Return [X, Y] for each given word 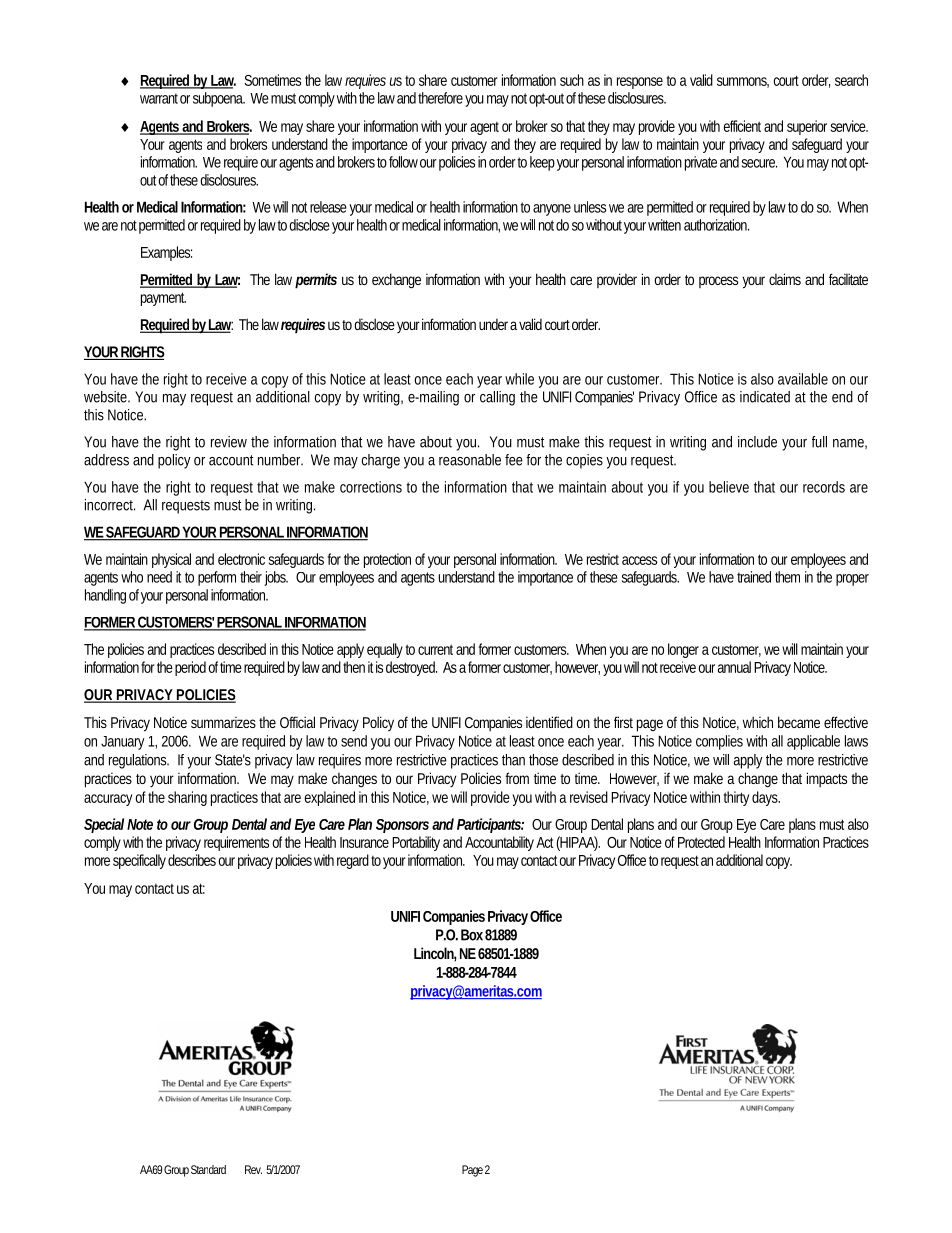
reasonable [470, 460]
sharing [187, 798]
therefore [440, 98]
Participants [490, 825]
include [757, 442]
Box [472, 935]
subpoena [219, 99]
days [766, 798]
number [280, 460]
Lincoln [435, 954]
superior [807, 127]
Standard [208, 1169]
